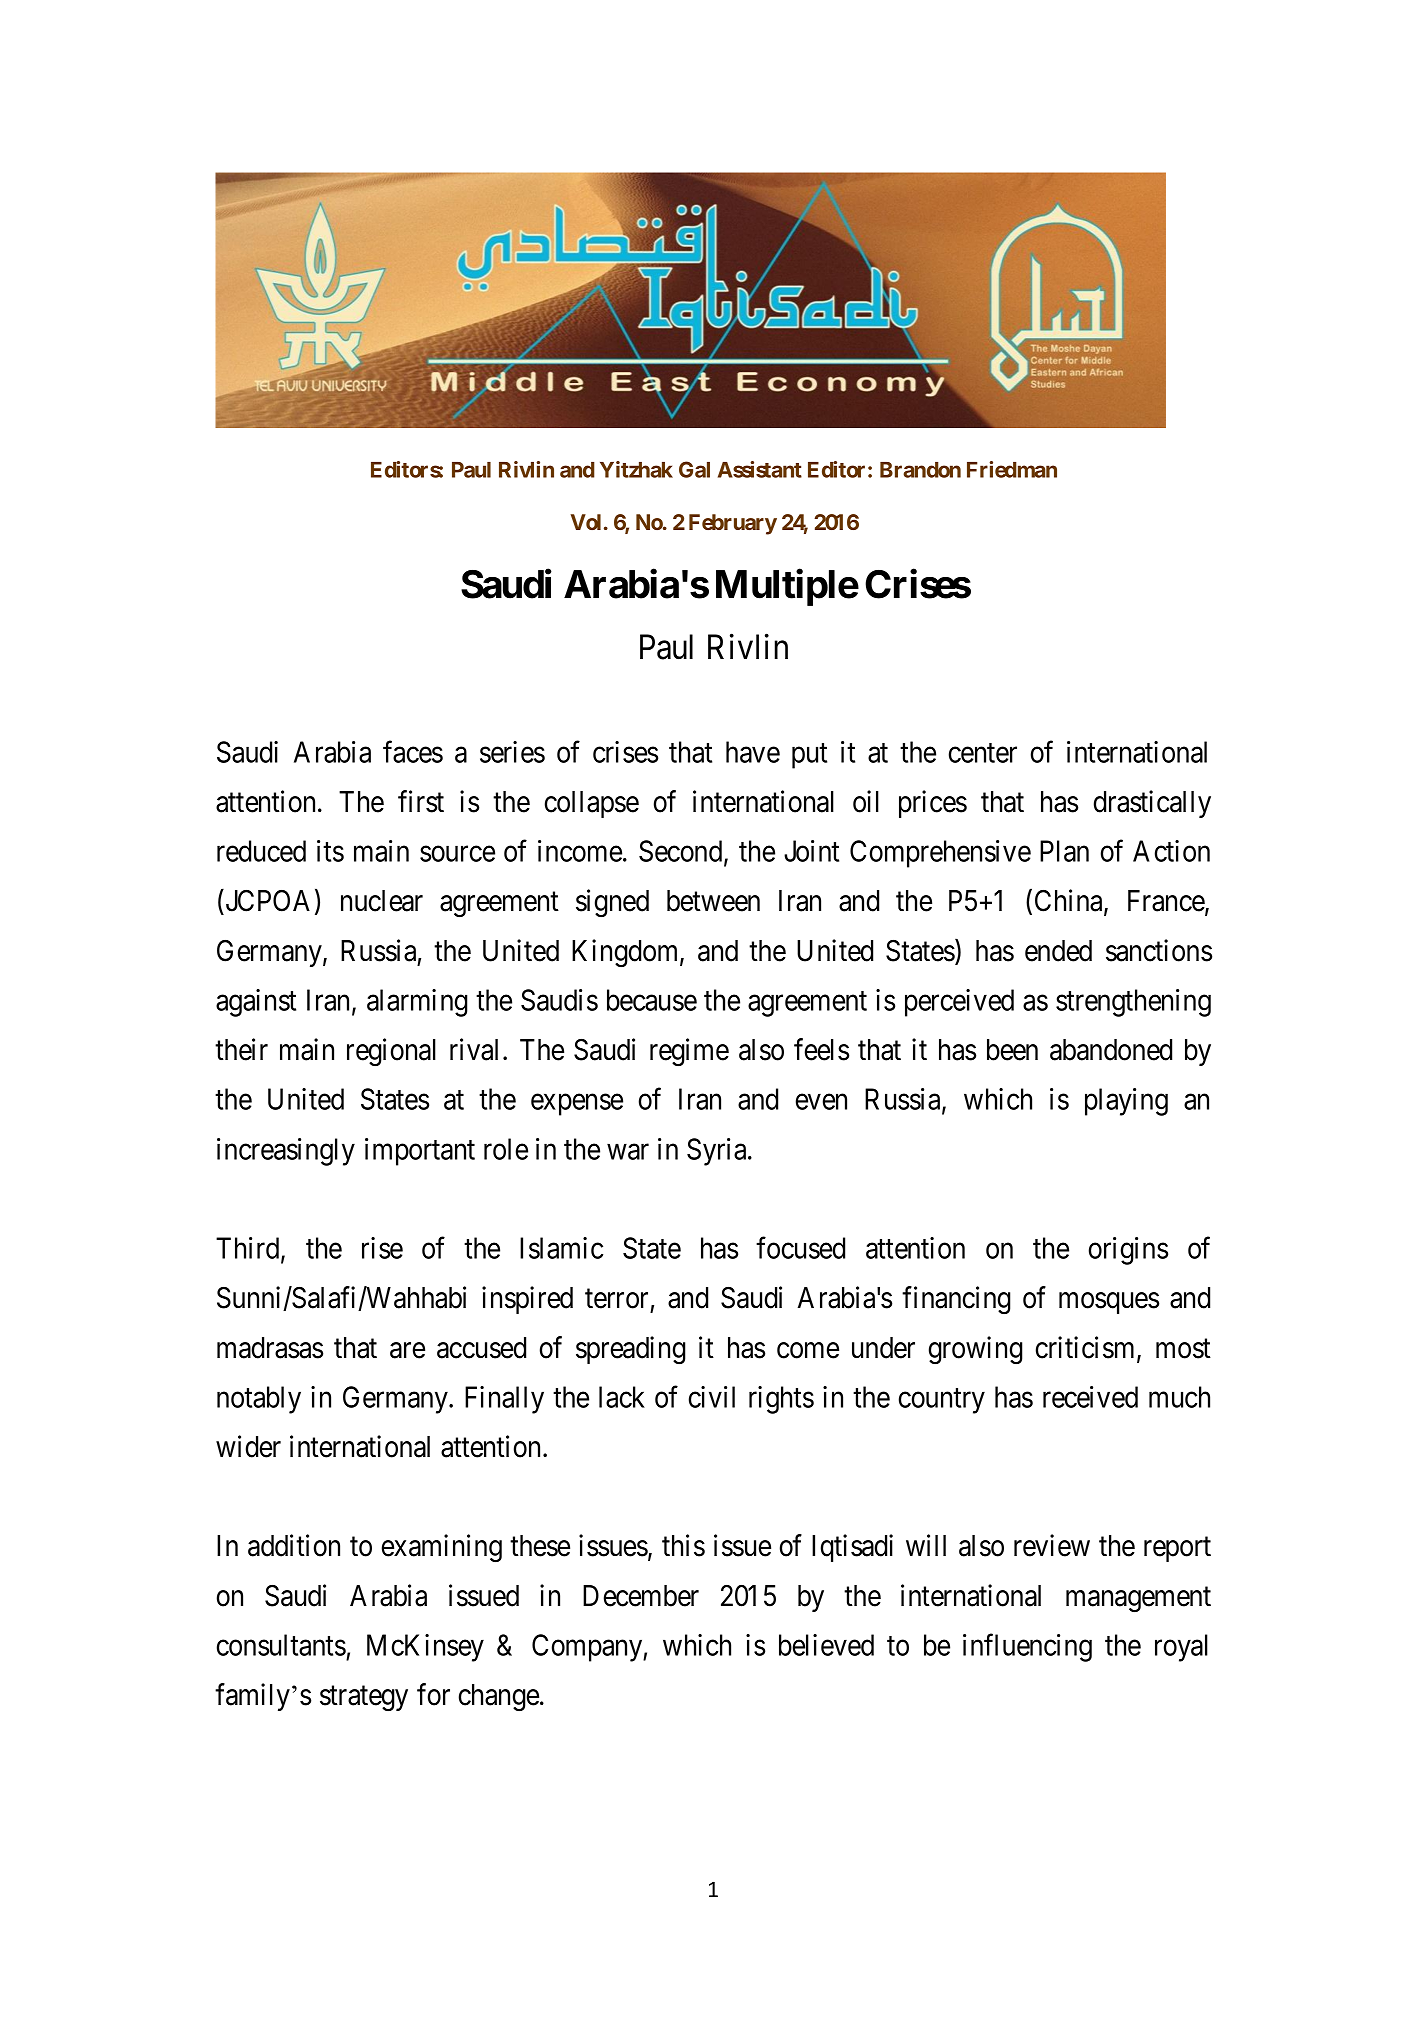 Image resolution: width=1427 pixels, height=2018 pixels. I want to click on Friedman, so click(1012, 469).
